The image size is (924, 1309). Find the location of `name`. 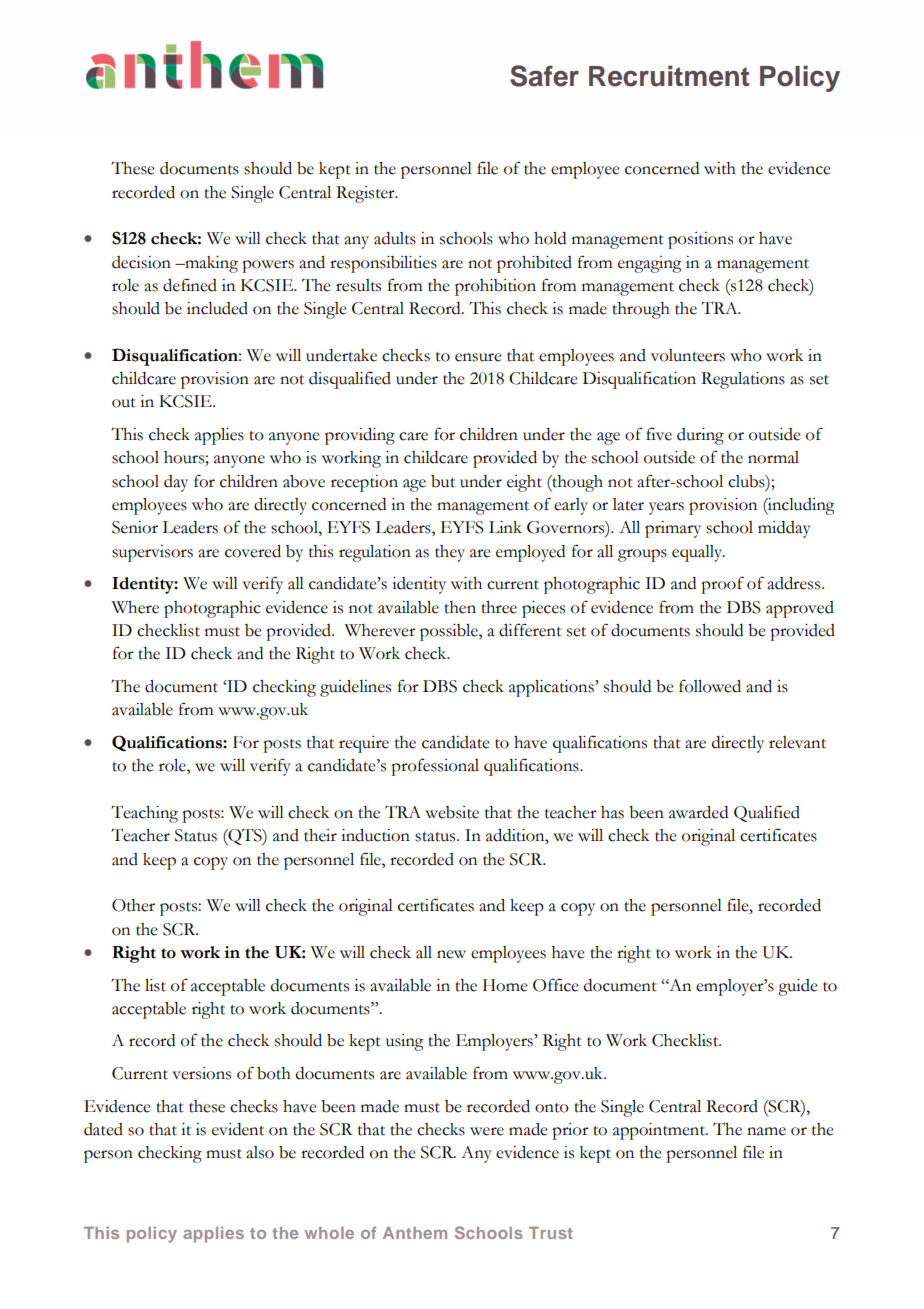

name is located at coordinates (766, 1131).
